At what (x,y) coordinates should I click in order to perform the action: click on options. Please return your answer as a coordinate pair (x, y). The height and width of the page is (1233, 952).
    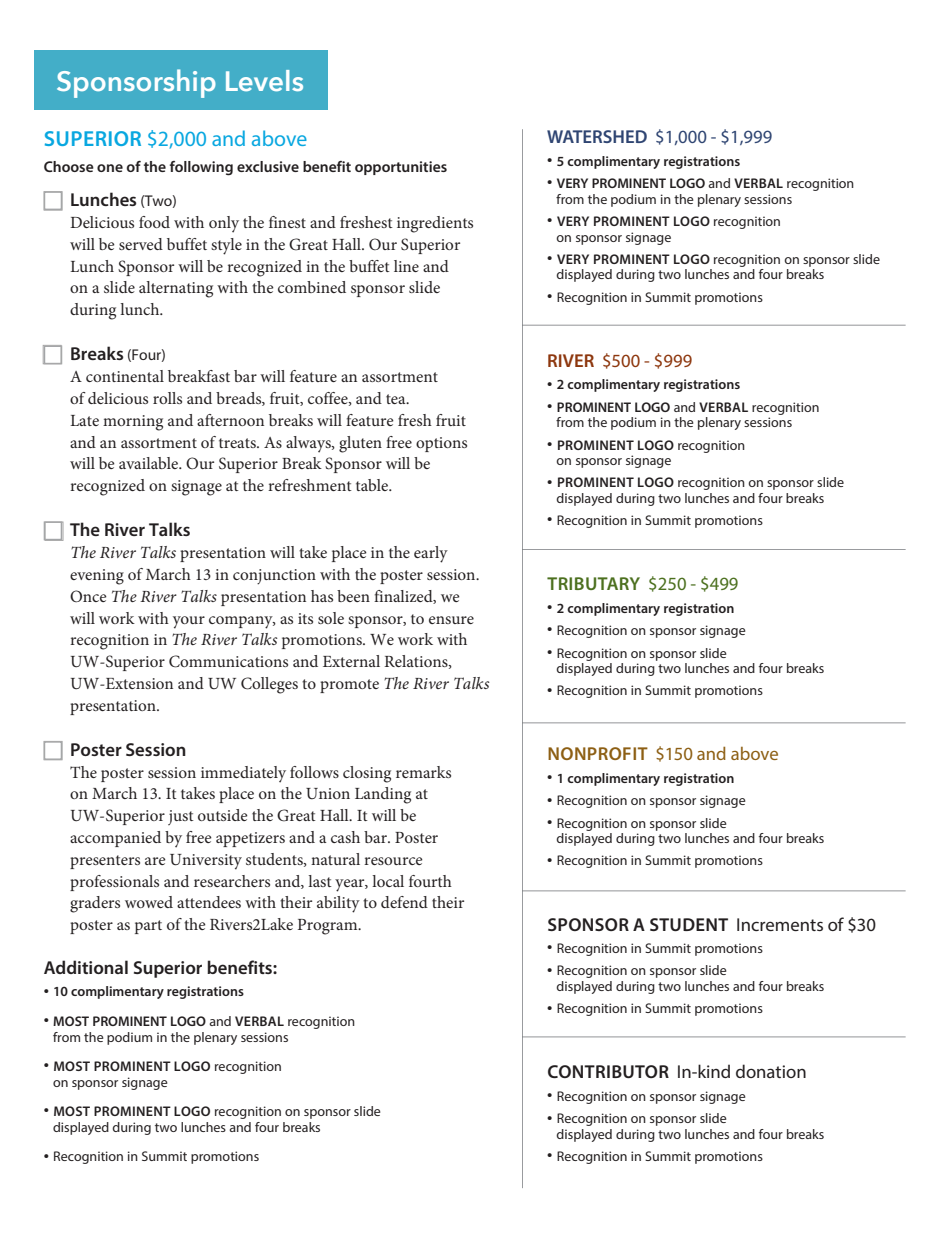
    Looking at the image, I should click on (441, 444).
